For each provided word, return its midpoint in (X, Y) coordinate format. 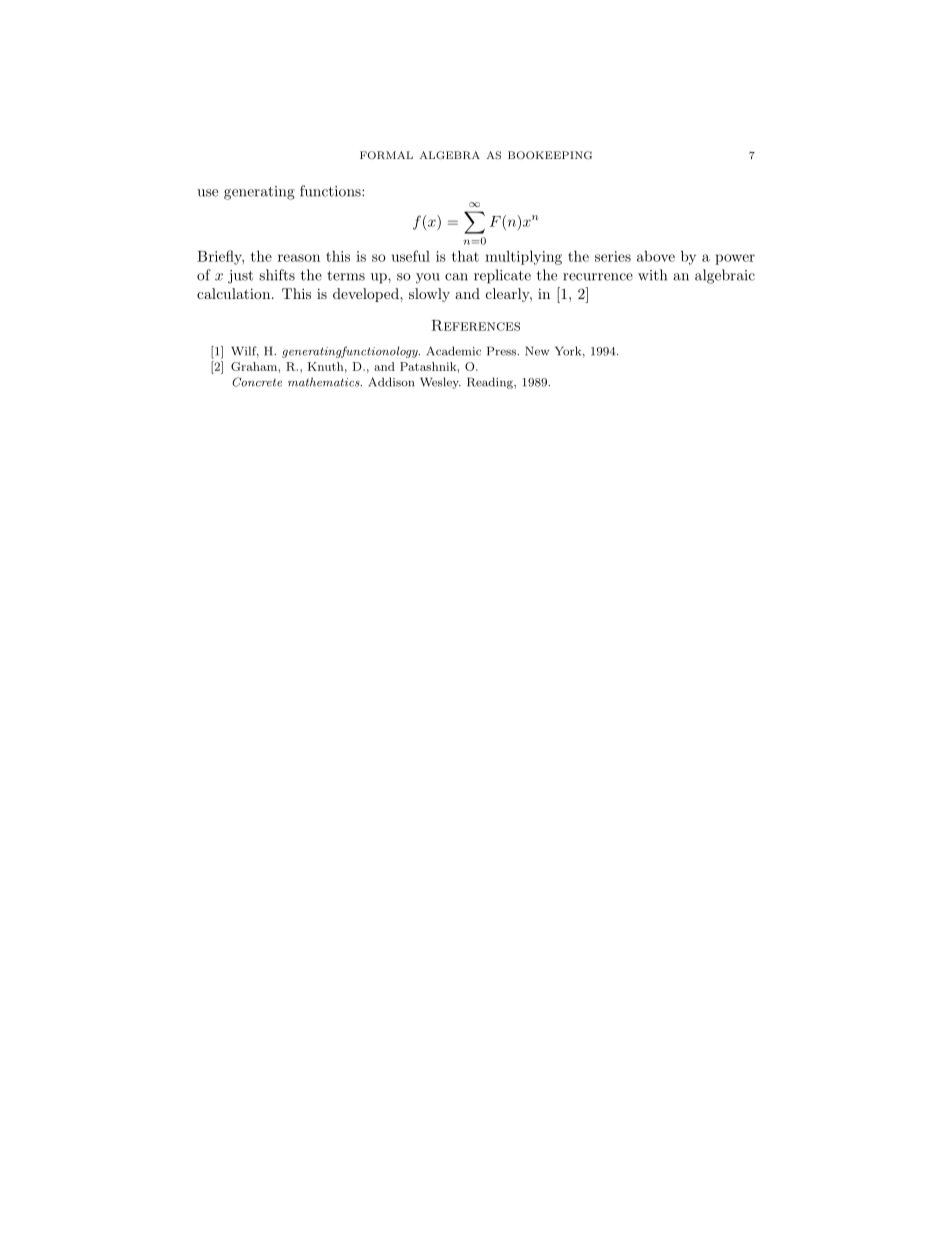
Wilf (245, 352)
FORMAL (386, 155)
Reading (491, 383)
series (613, 256)
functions (331, 191)
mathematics (325, 382)
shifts (277, 275)
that (465, 256)
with (652, 275)
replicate (502, 276)
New (537, 351)
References (476, 325)
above (656, 256)
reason (299, 258)
